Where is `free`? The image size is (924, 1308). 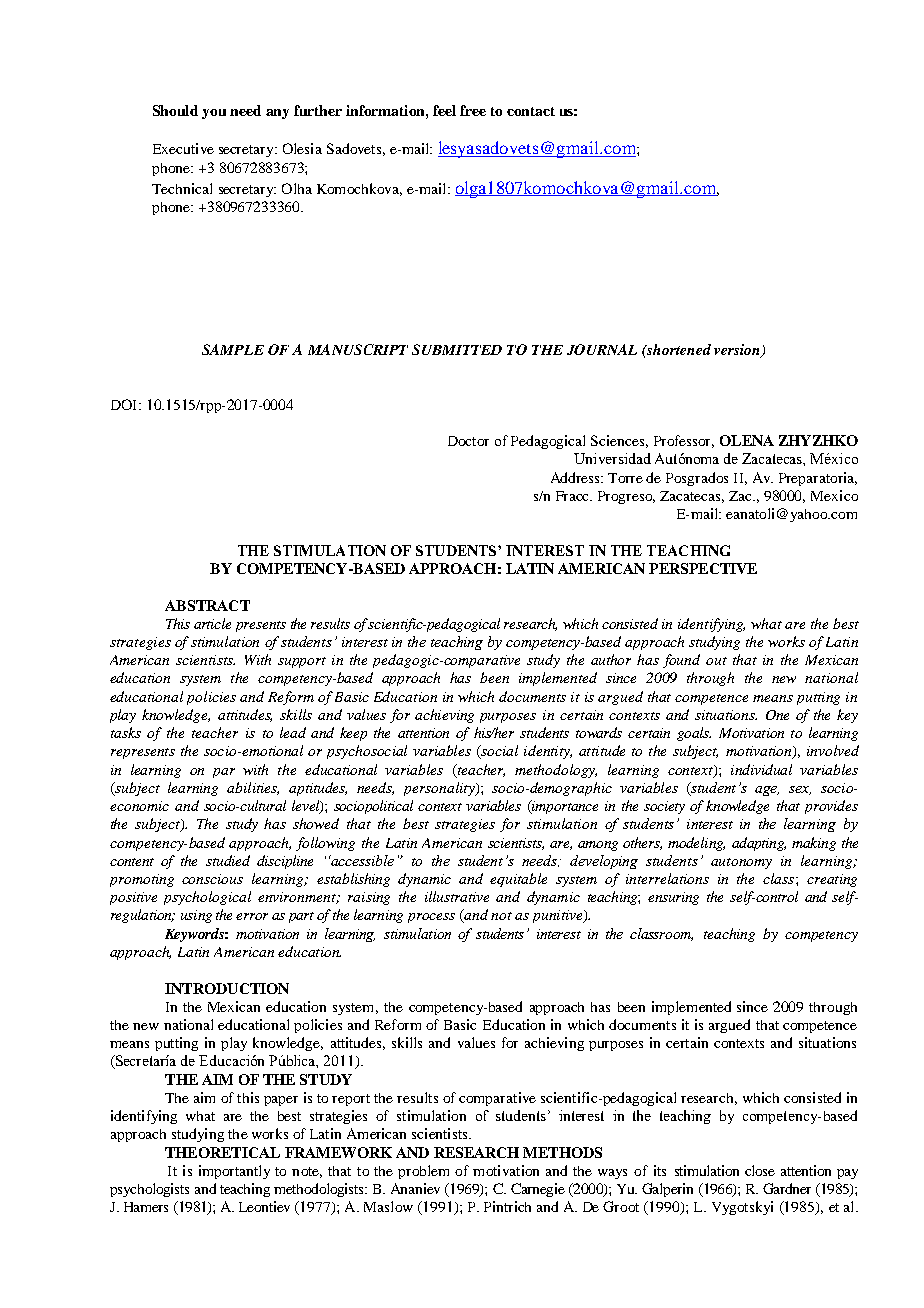
free is located at coordinates (473, 110).
